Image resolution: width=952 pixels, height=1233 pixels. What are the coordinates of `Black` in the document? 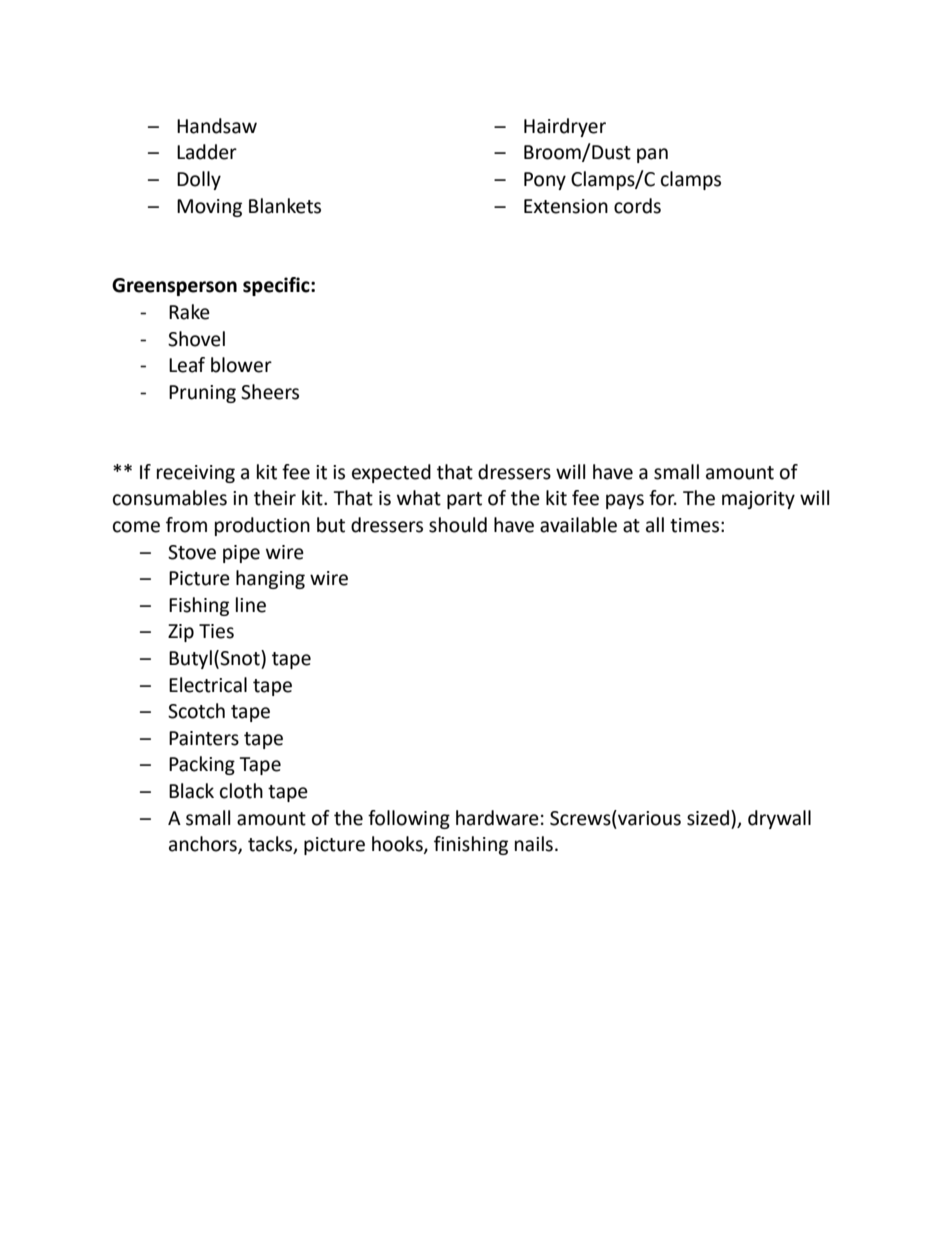 It's located at (191, 791).
